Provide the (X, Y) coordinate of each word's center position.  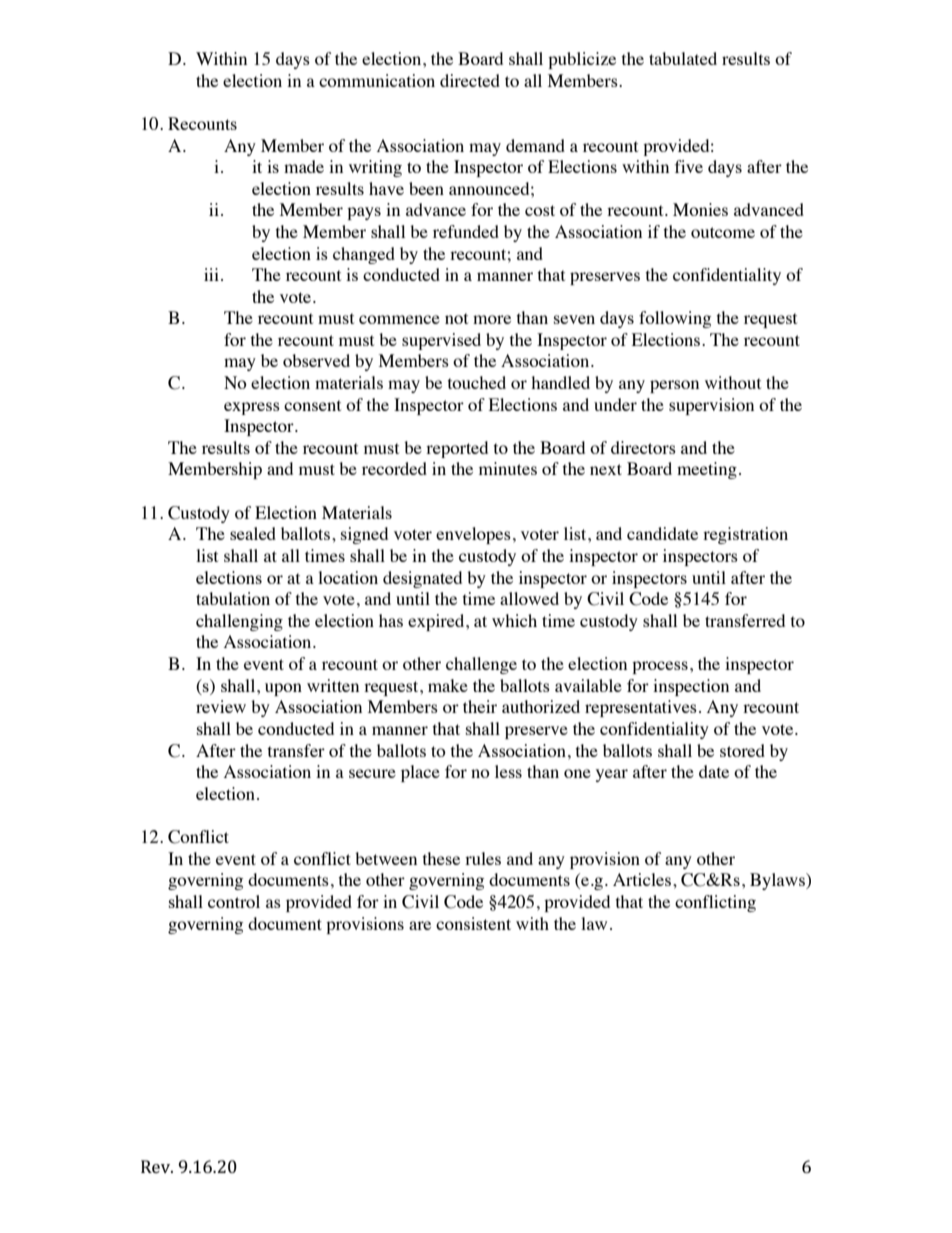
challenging (239, 622)
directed (470, 80)
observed (316, 360)
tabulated (683, 58)
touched (477, 382)
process (660, 667)
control (234, 901)
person (674, 386)
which (514, 620)
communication (377, 80)
